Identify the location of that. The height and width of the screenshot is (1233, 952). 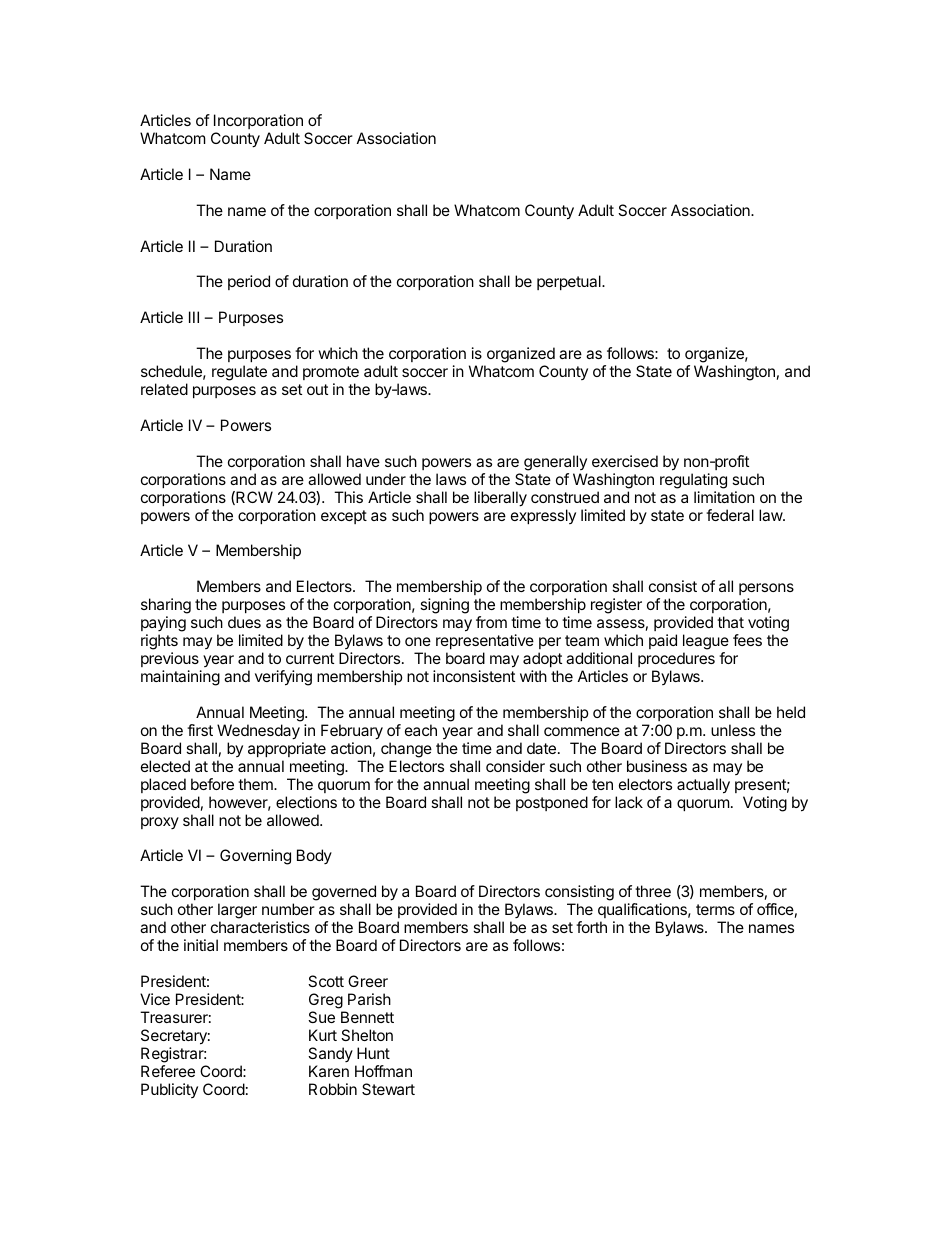
(730, 622).
